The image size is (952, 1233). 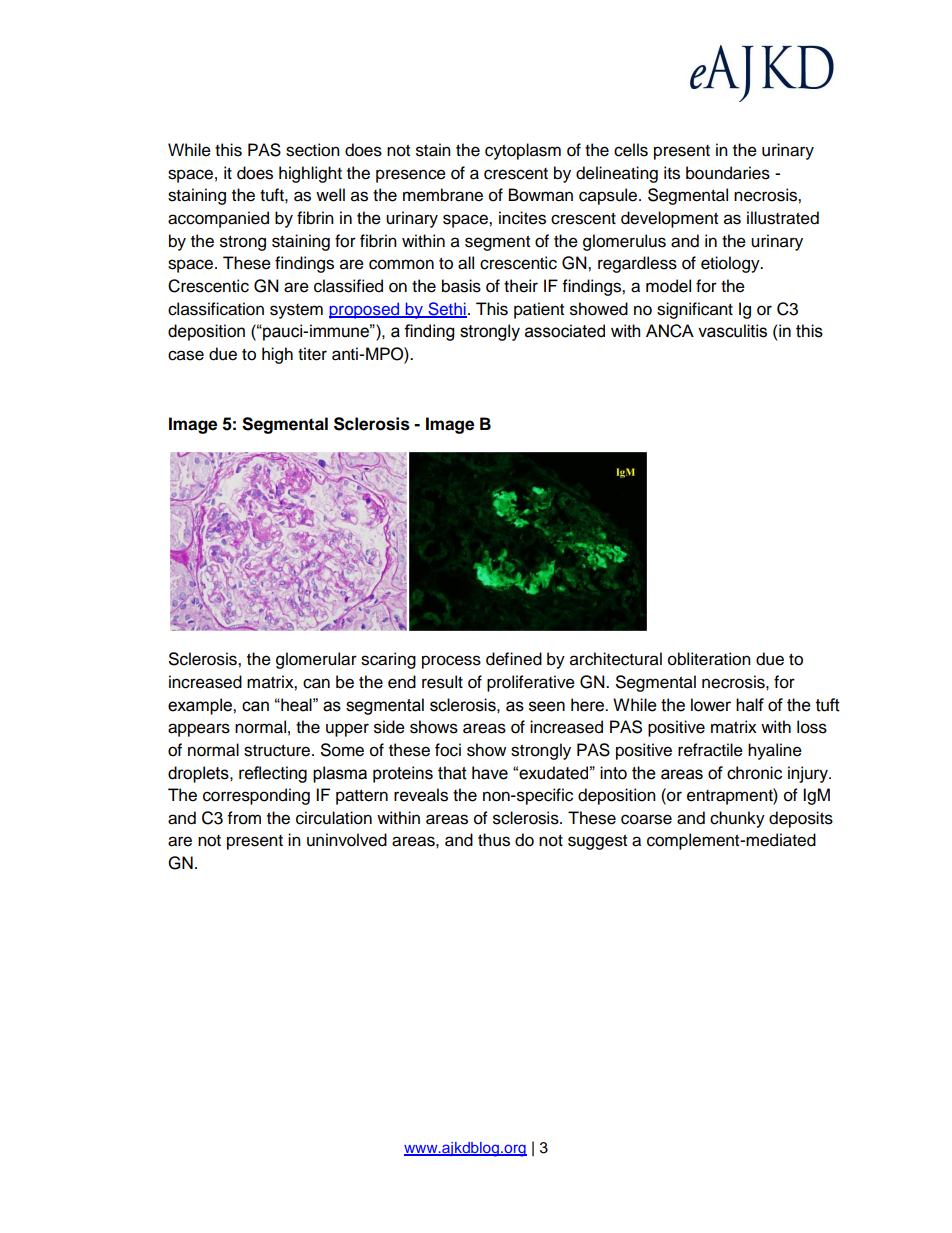 What do you see at coordinates (244, 818) in the screenshot?
I see `from` at bounding box center [244, 818].
